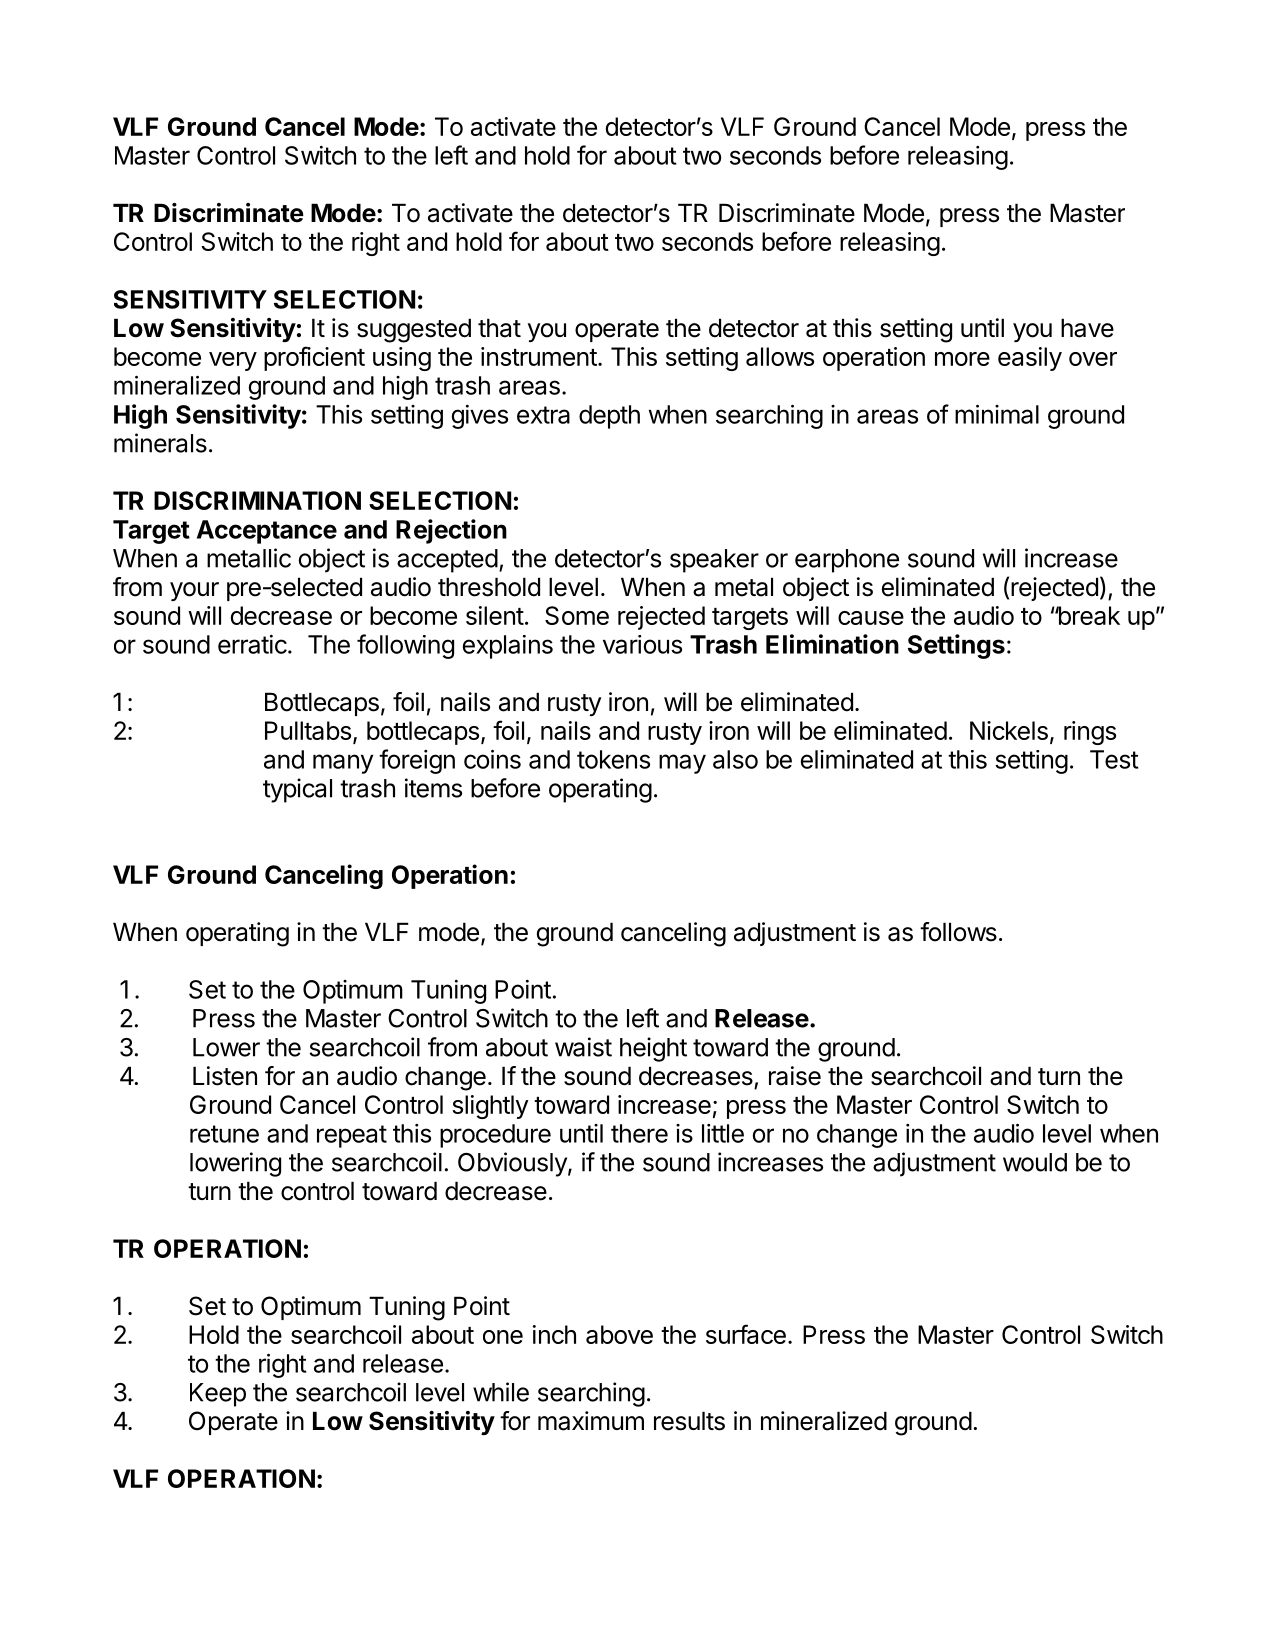  What do you see at coordinates (591, 1421) in the image?
I see `maximum` at bounding box center [591, 1421].
